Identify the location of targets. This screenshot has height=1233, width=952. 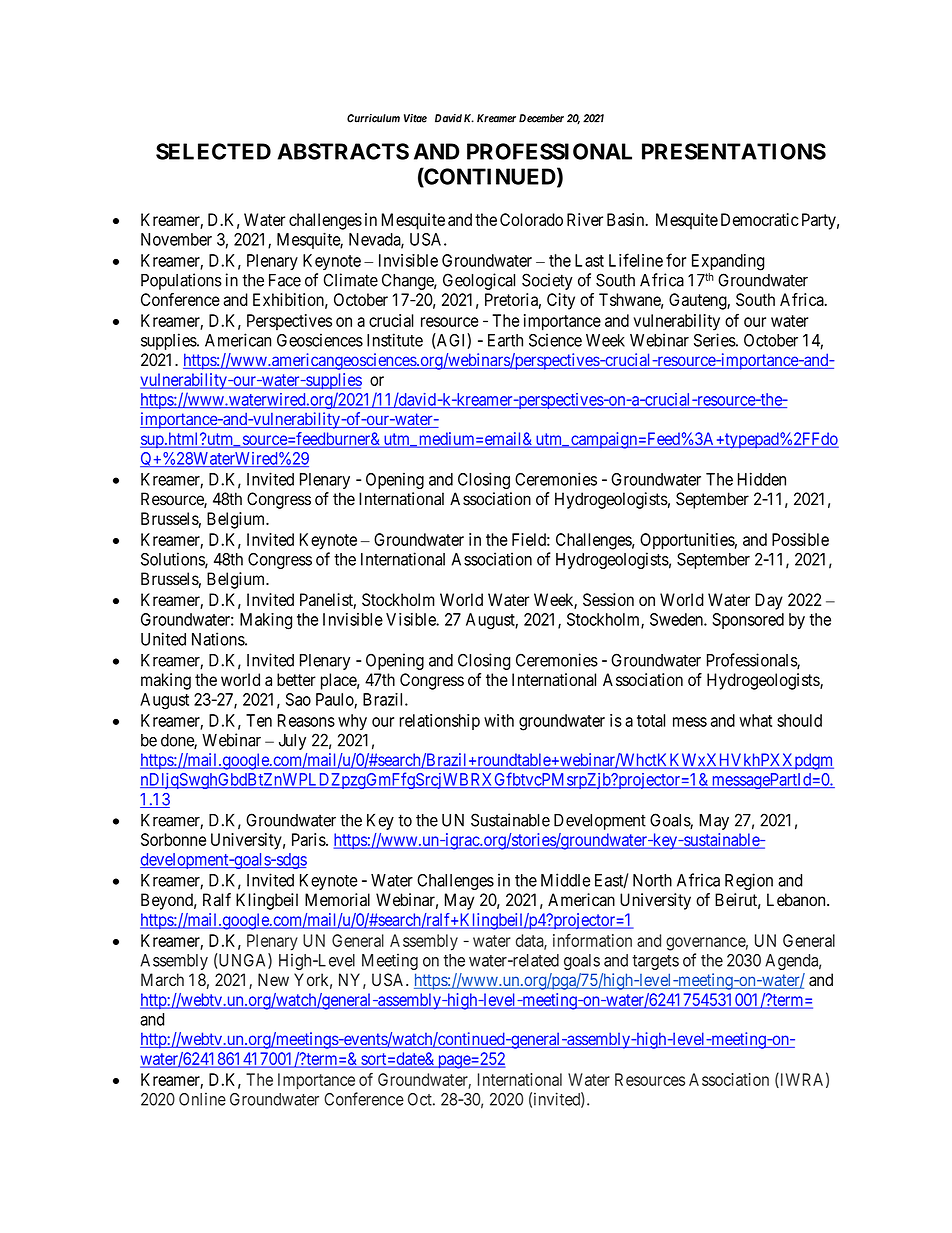
(655, 962).
